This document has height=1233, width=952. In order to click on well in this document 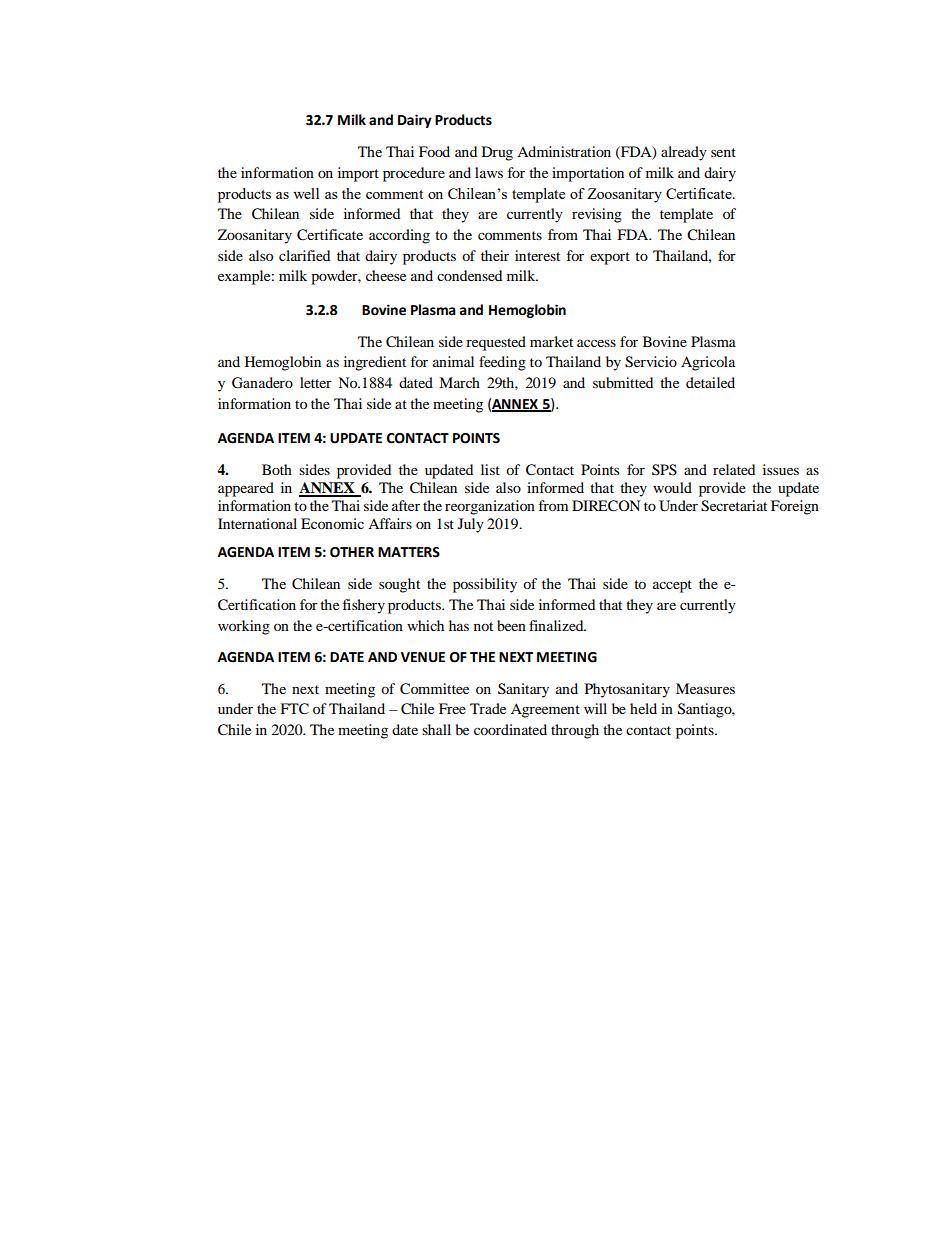, I will do `click(306, 193)`.
